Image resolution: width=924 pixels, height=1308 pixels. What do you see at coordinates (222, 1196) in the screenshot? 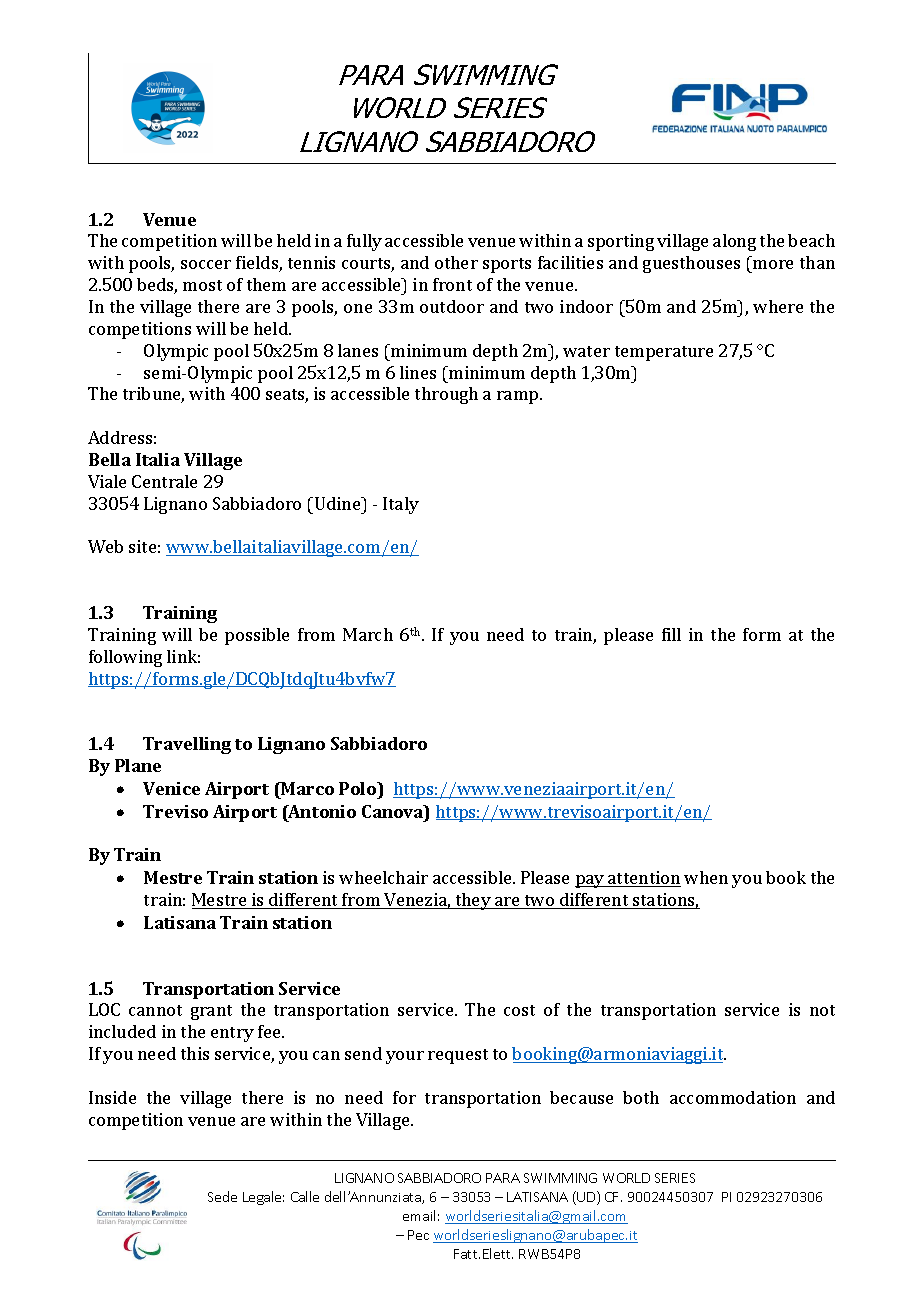
I see `Sede` at bounding box center [222, 1196].
